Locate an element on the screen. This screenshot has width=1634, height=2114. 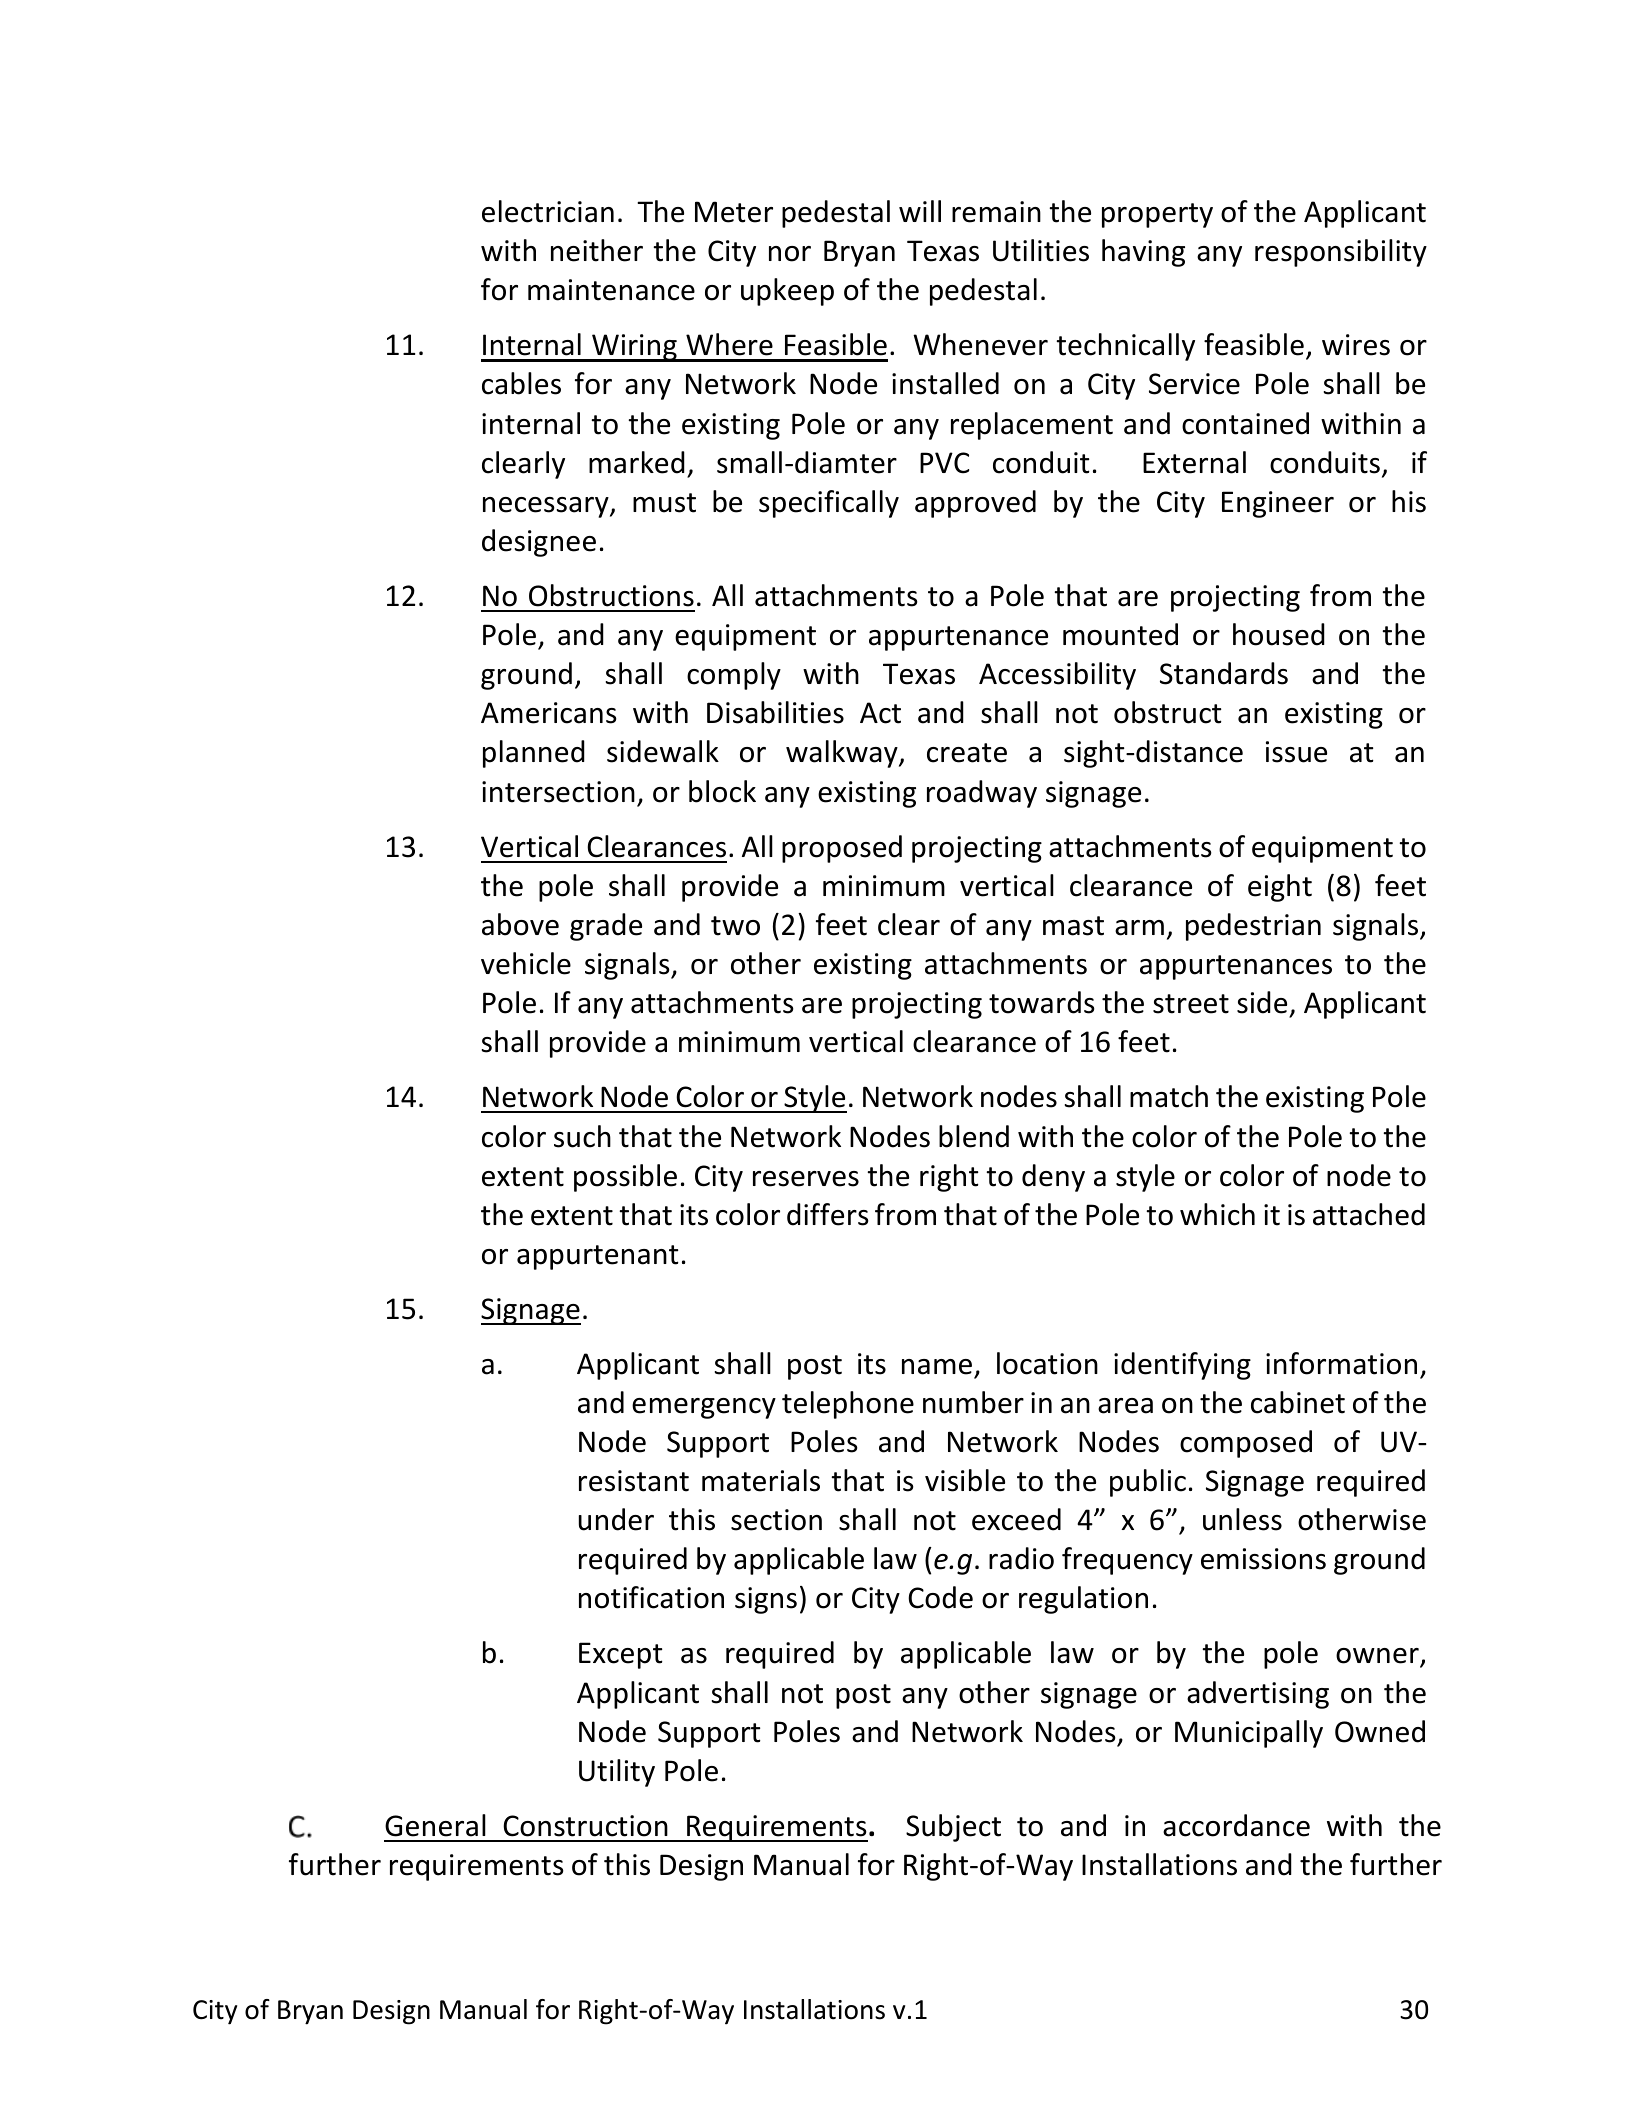
differs is located at coordinates (828, 1214).
